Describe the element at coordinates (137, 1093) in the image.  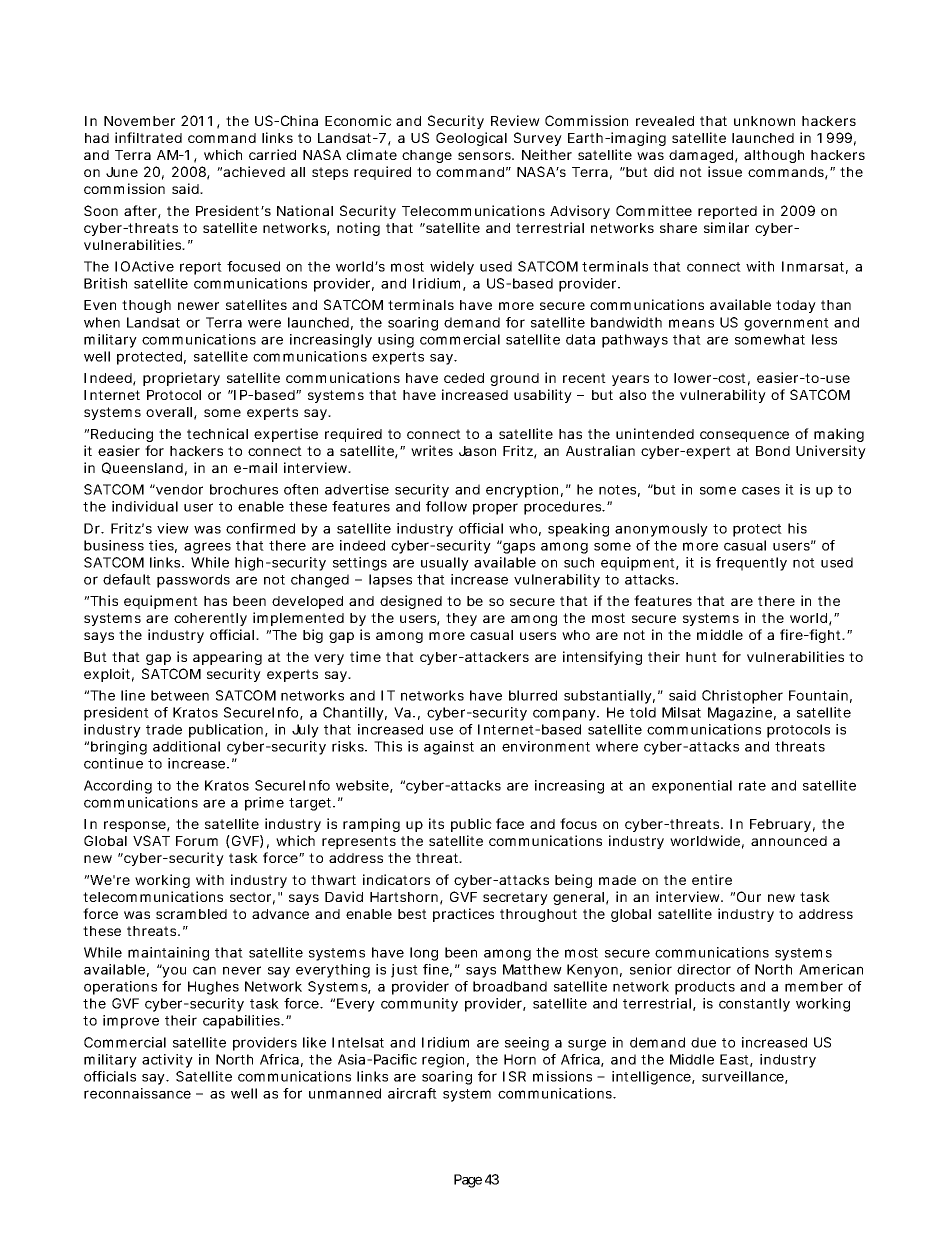
I see `reconnaissance` at that location.
